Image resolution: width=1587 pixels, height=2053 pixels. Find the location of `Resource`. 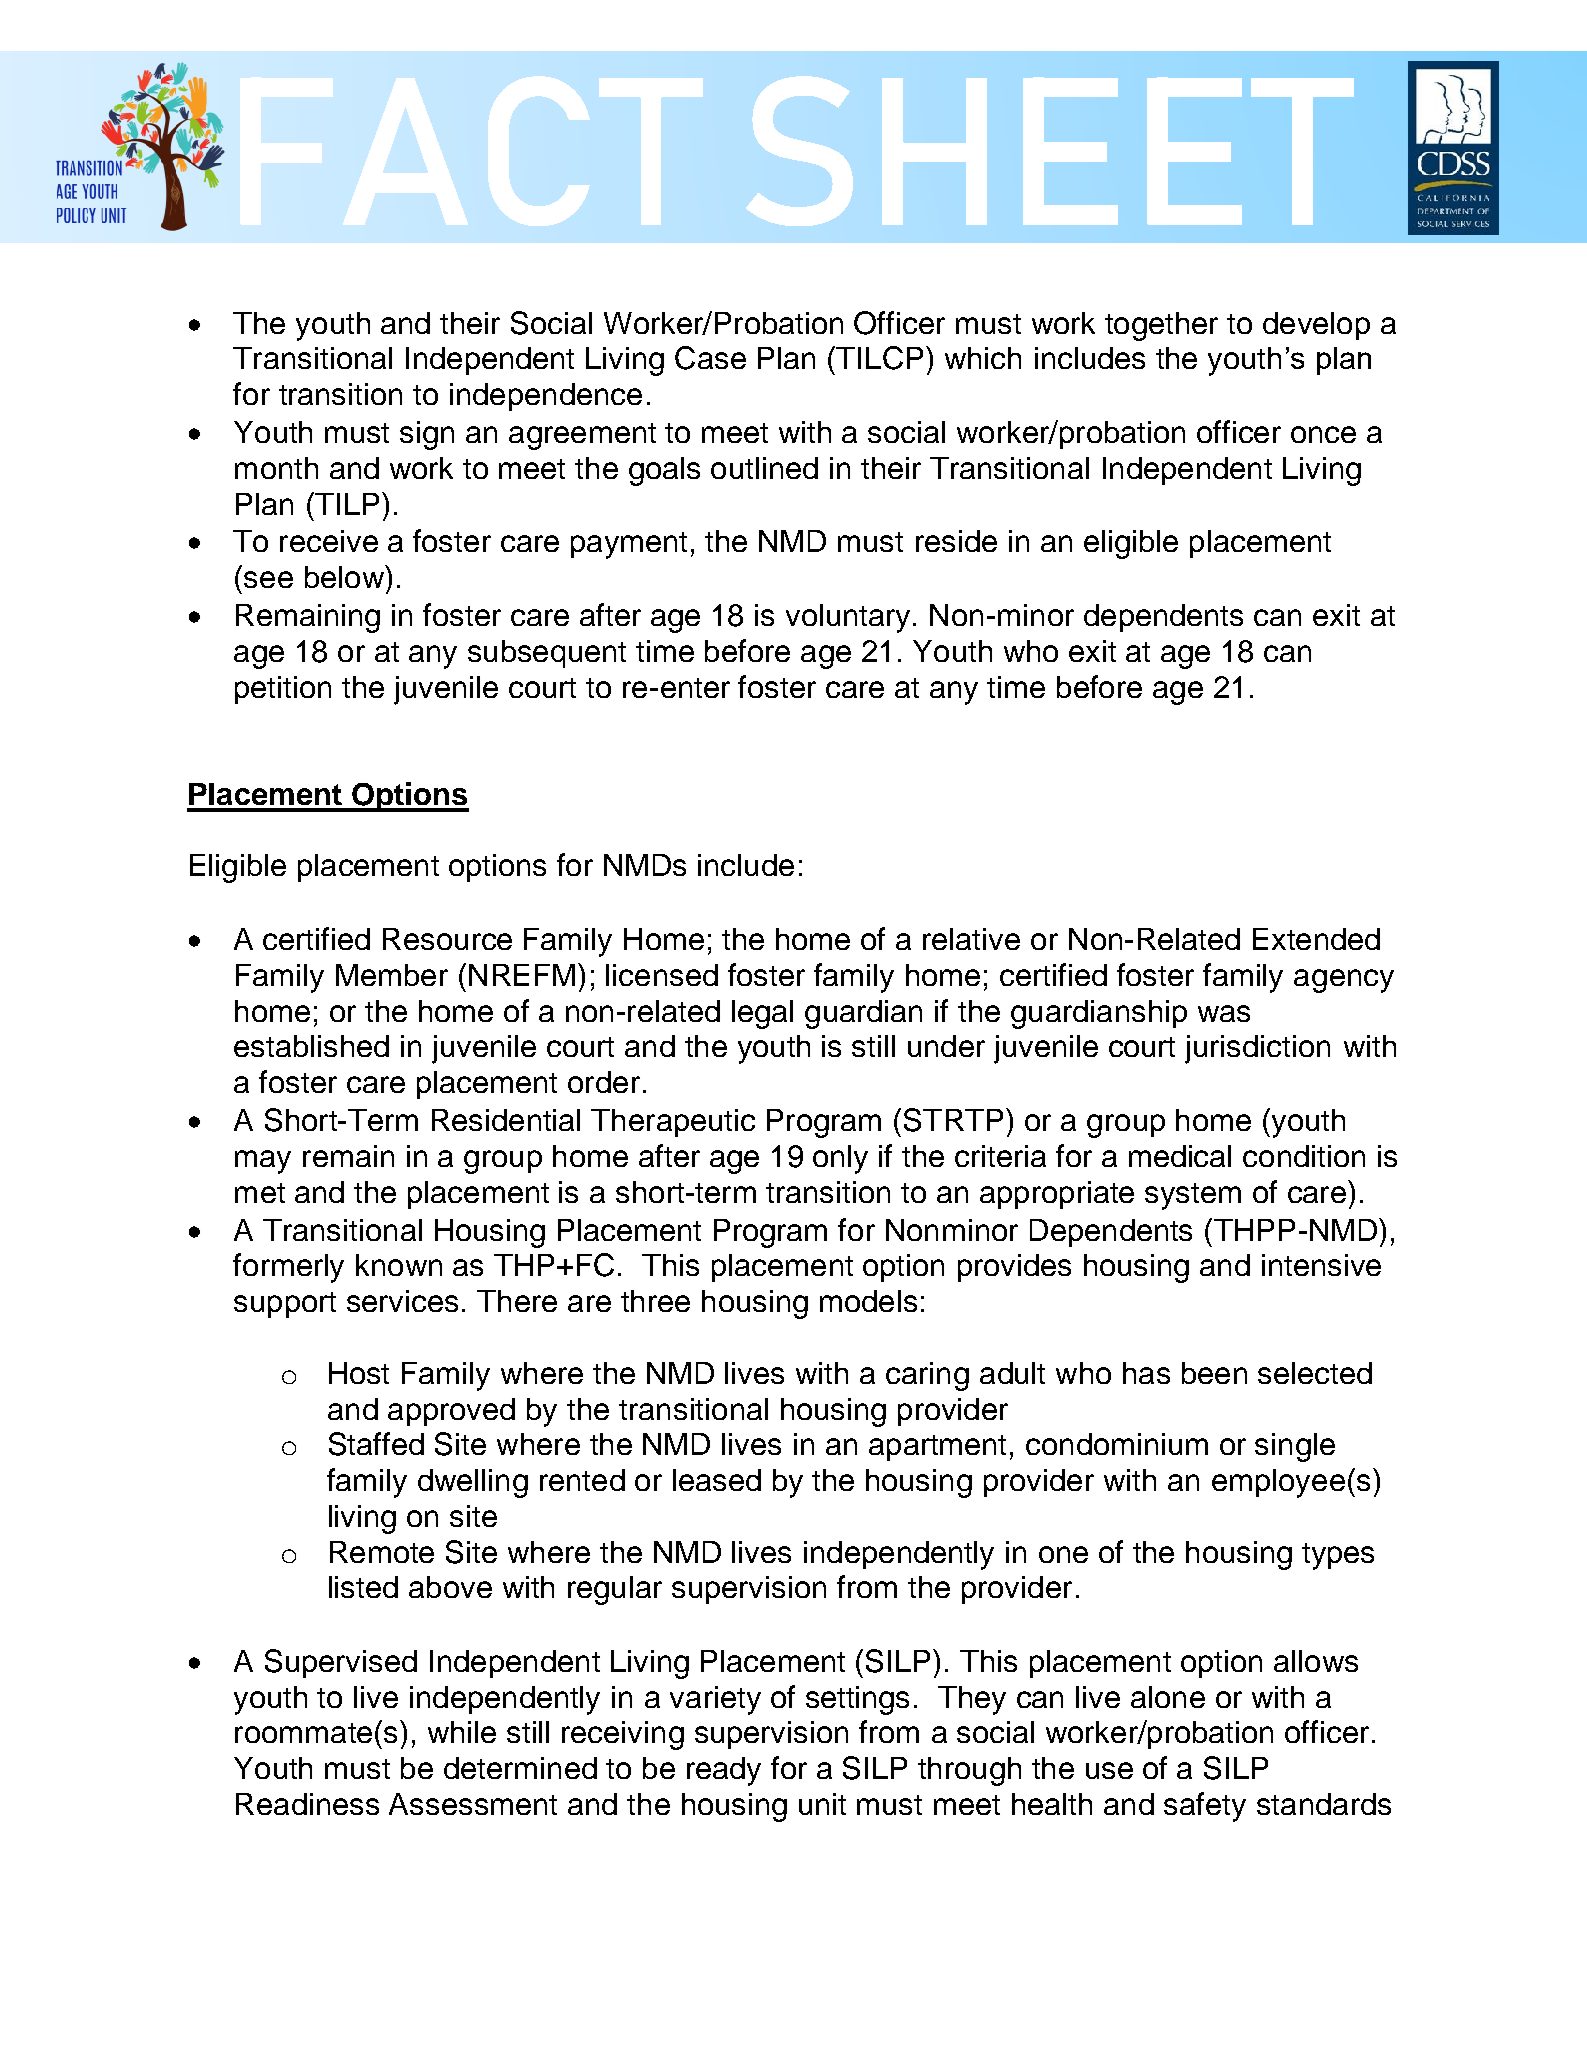

Resource is located at coordinates (447, 939).
